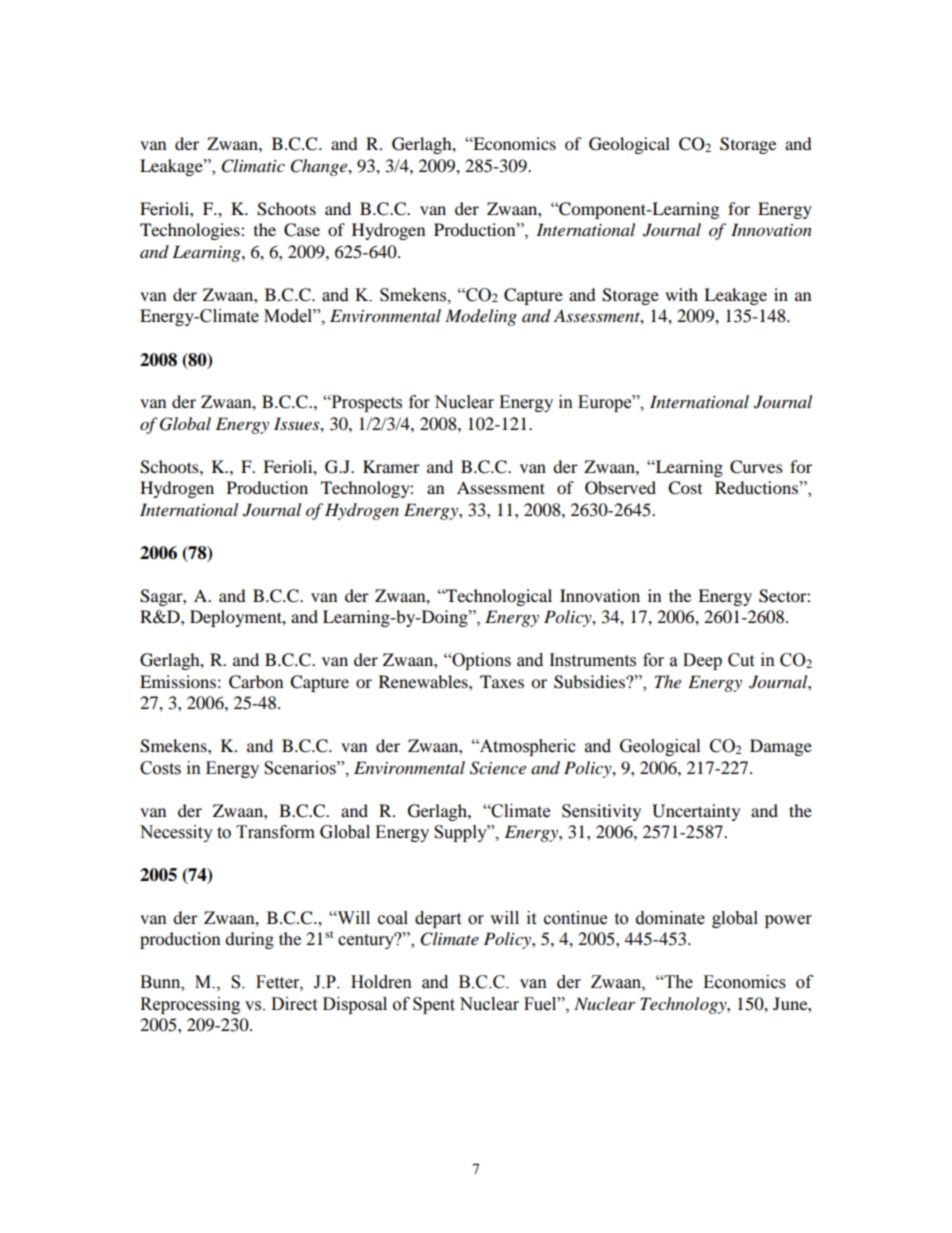  Describe the element at coordinates (302, 230) in the screenshot. I see `Case` at that location.
